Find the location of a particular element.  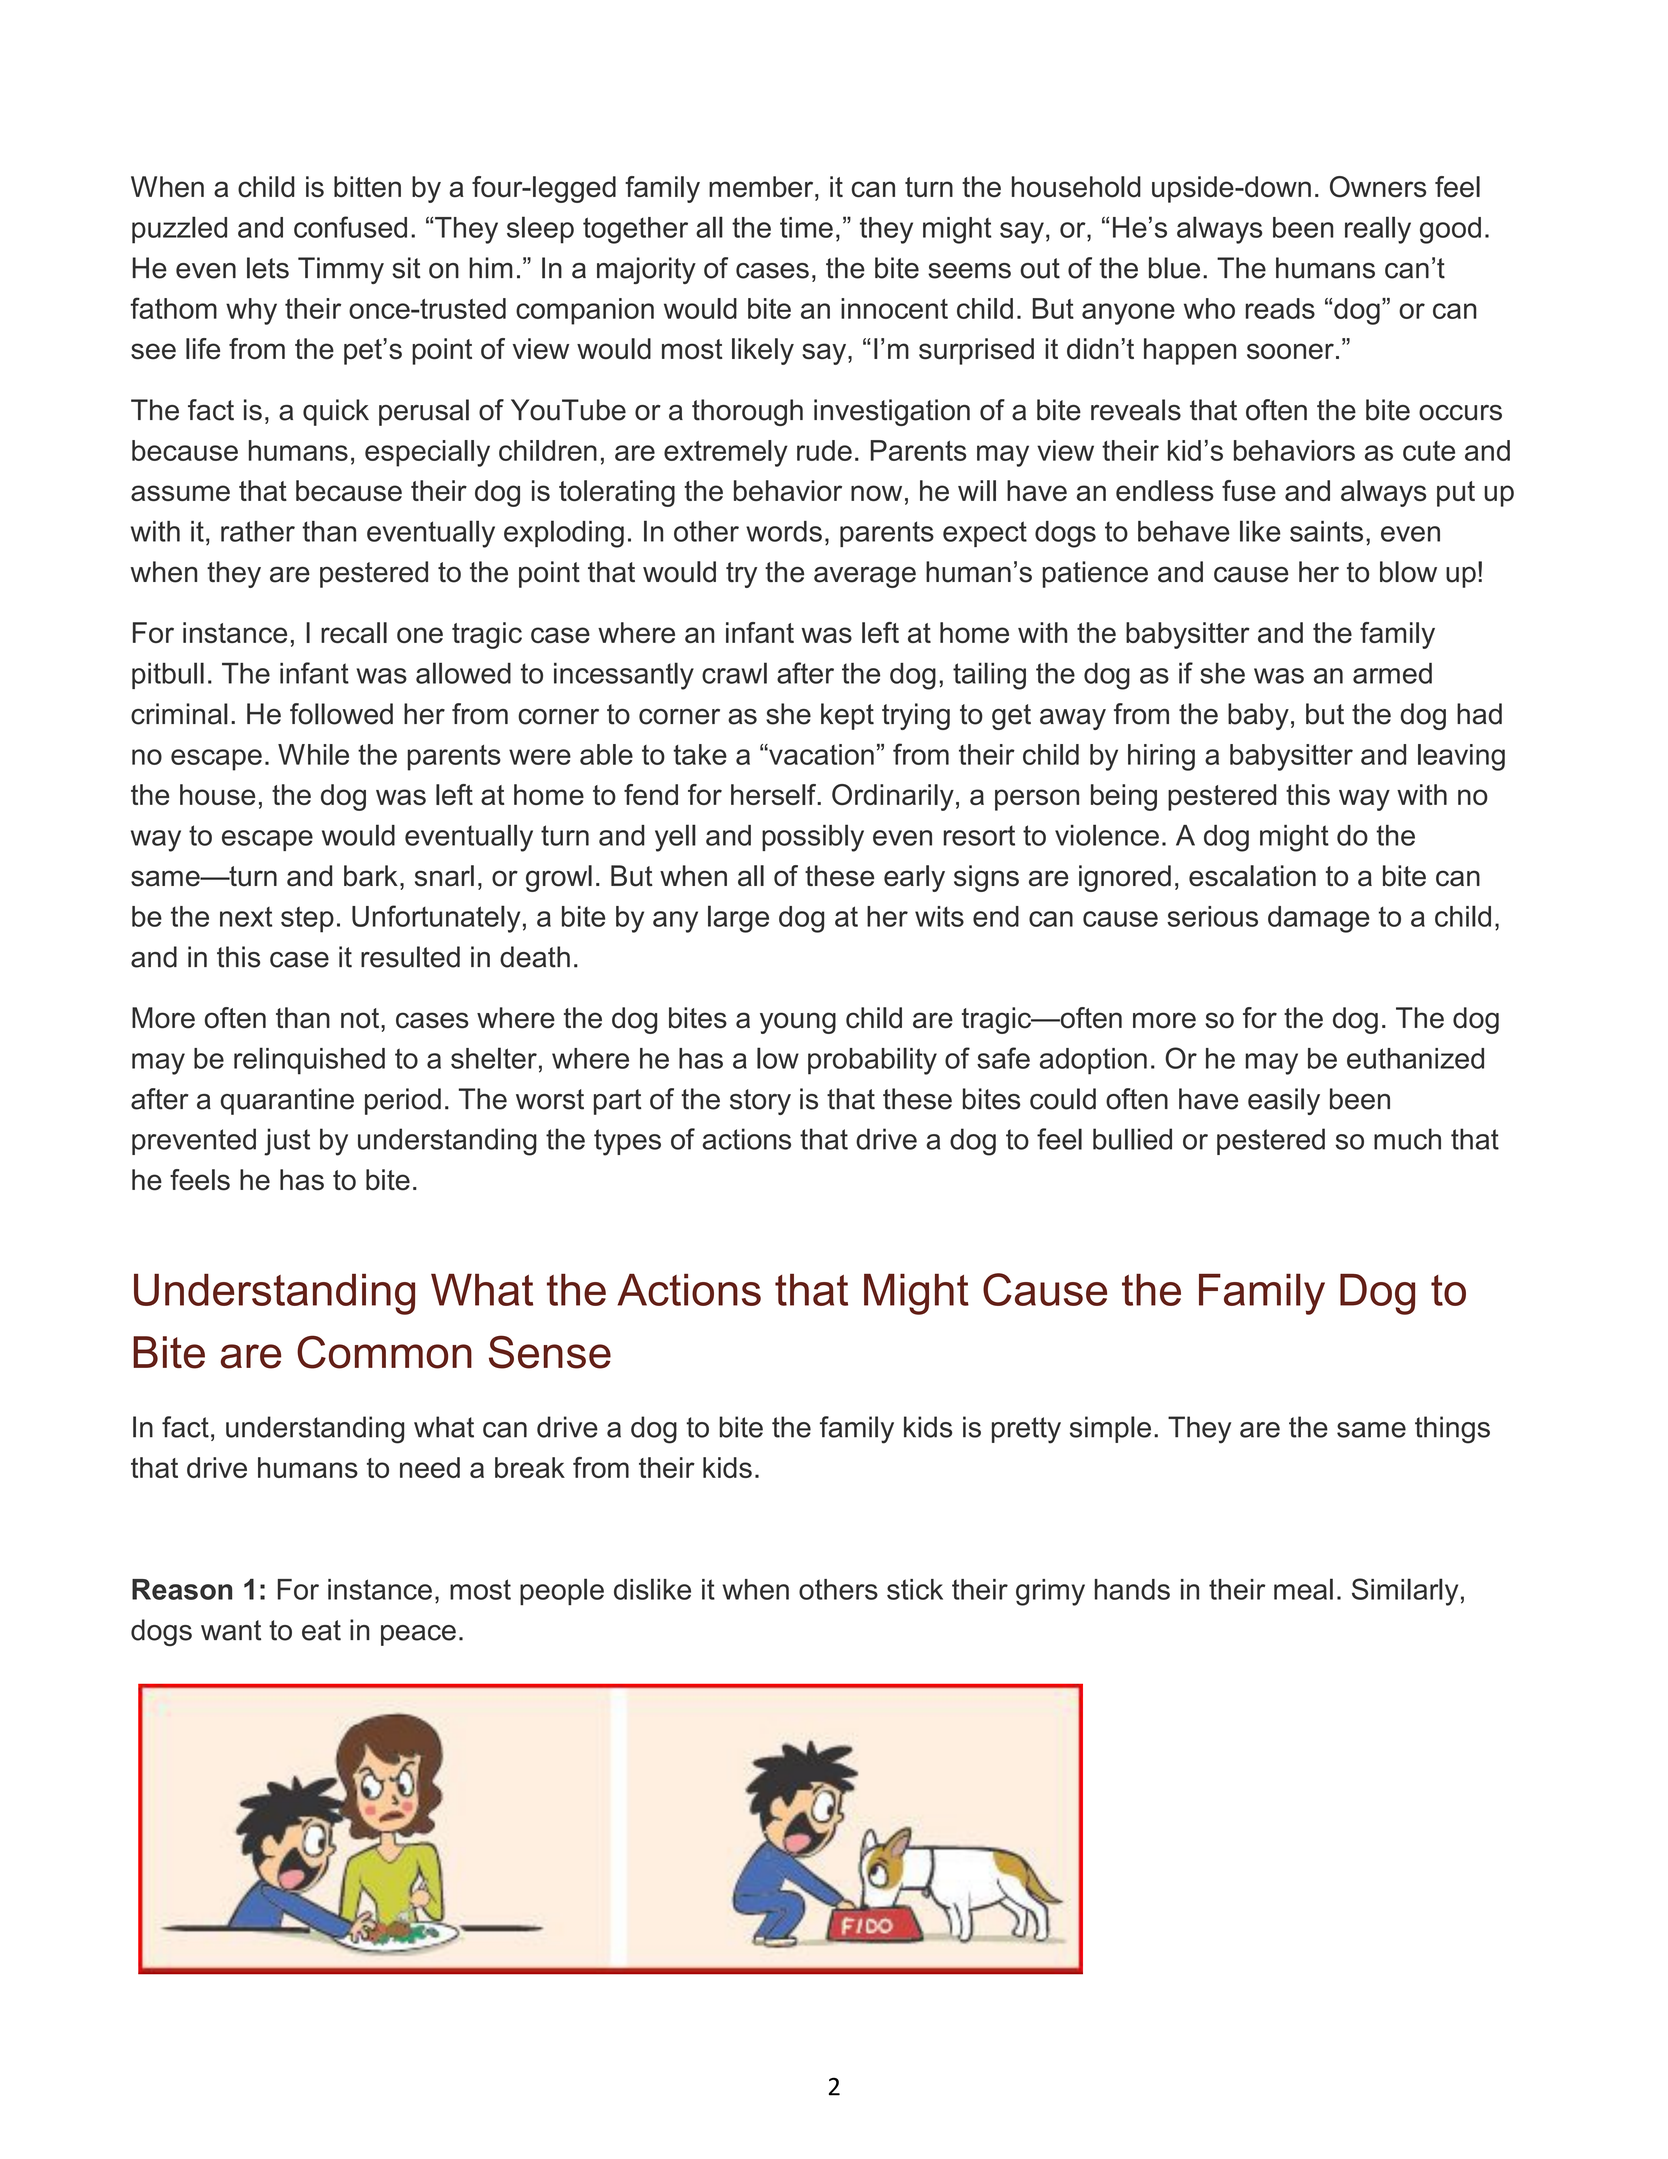

large is located at coordinates (738, 919).
